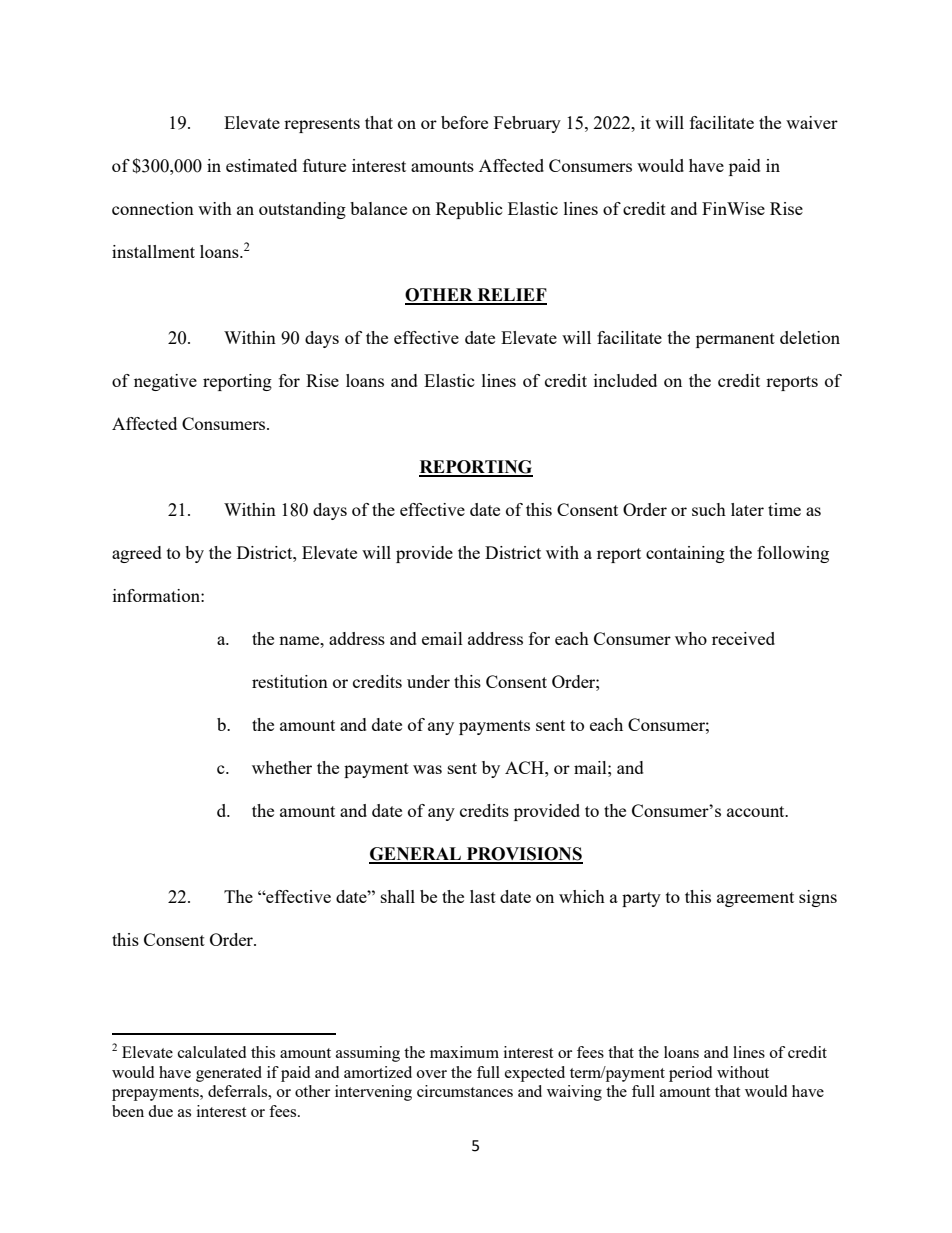 This document has height=1233, width=952. Describe the element at coordinates (690, 1074) in the document. I see `period` at that location.
